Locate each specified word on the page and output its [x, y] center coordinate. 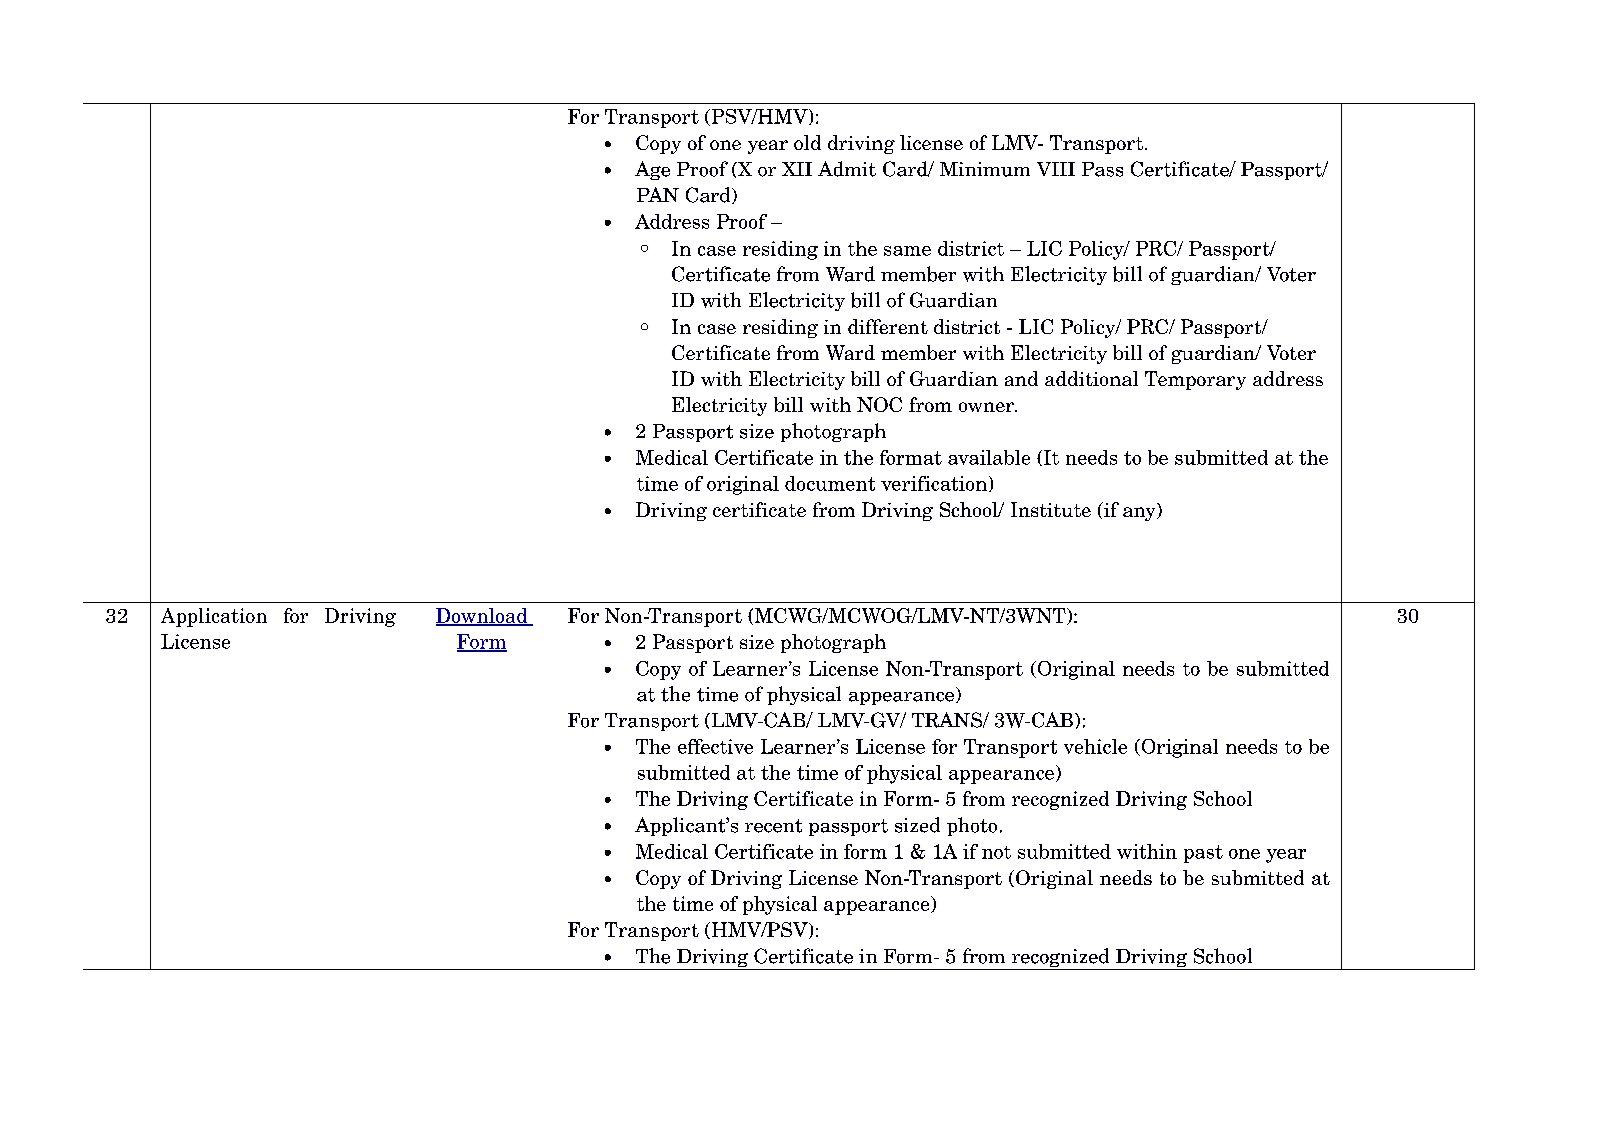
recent [773, 826]
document [830, 483]
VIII [1056, 169]
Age [652, 170]
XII [797, 169]
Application [214, 617]
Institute [1051, 509]
